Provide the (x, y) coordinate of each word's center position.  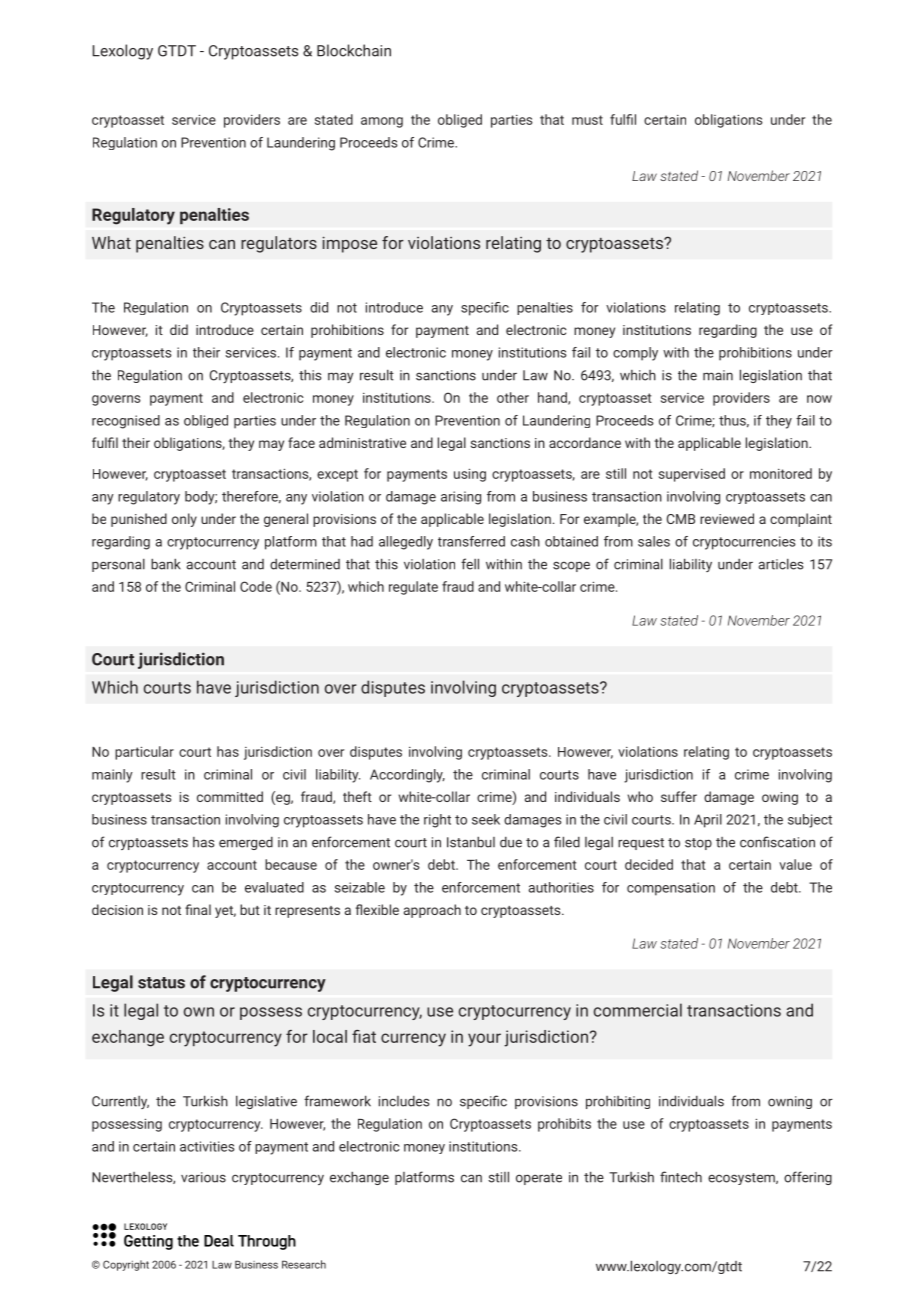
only (184, 520)
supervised (692, 475)
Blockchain (354, 50)
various (203, 1177)
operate (539, 1179)
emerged (246, 843)
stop (698, 844)
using (470, 475)
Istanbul (471, 842)
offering (808, 1178)
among (382, 122)
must (587, 120)
